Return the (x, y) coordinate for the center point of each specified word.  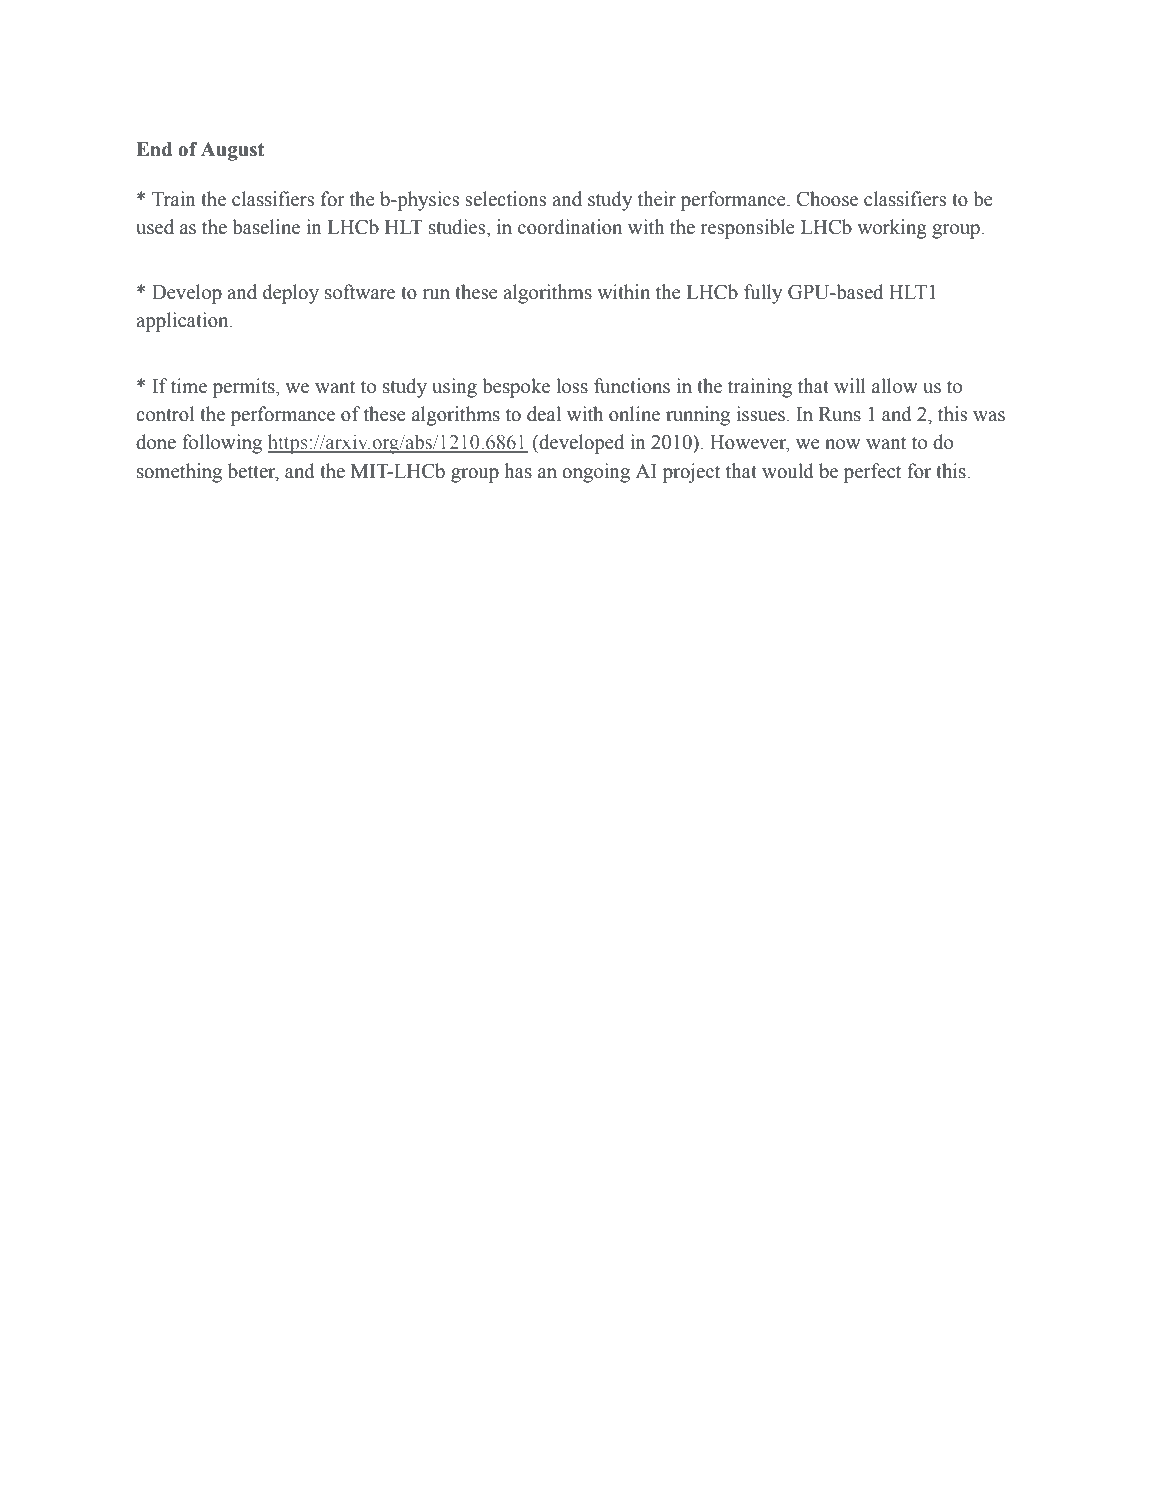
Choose (827, 199)
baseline (266, 227)
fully (763, 294)
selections (505, 199)
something (179, 473)
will (850, 385)
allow (895, 386)
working (892, 229)
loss (572, 386)
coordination (570, 227)
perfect (872, 473)
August (232, 151)
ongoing (596, 473)
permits (245, 388)
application (183, 322)
